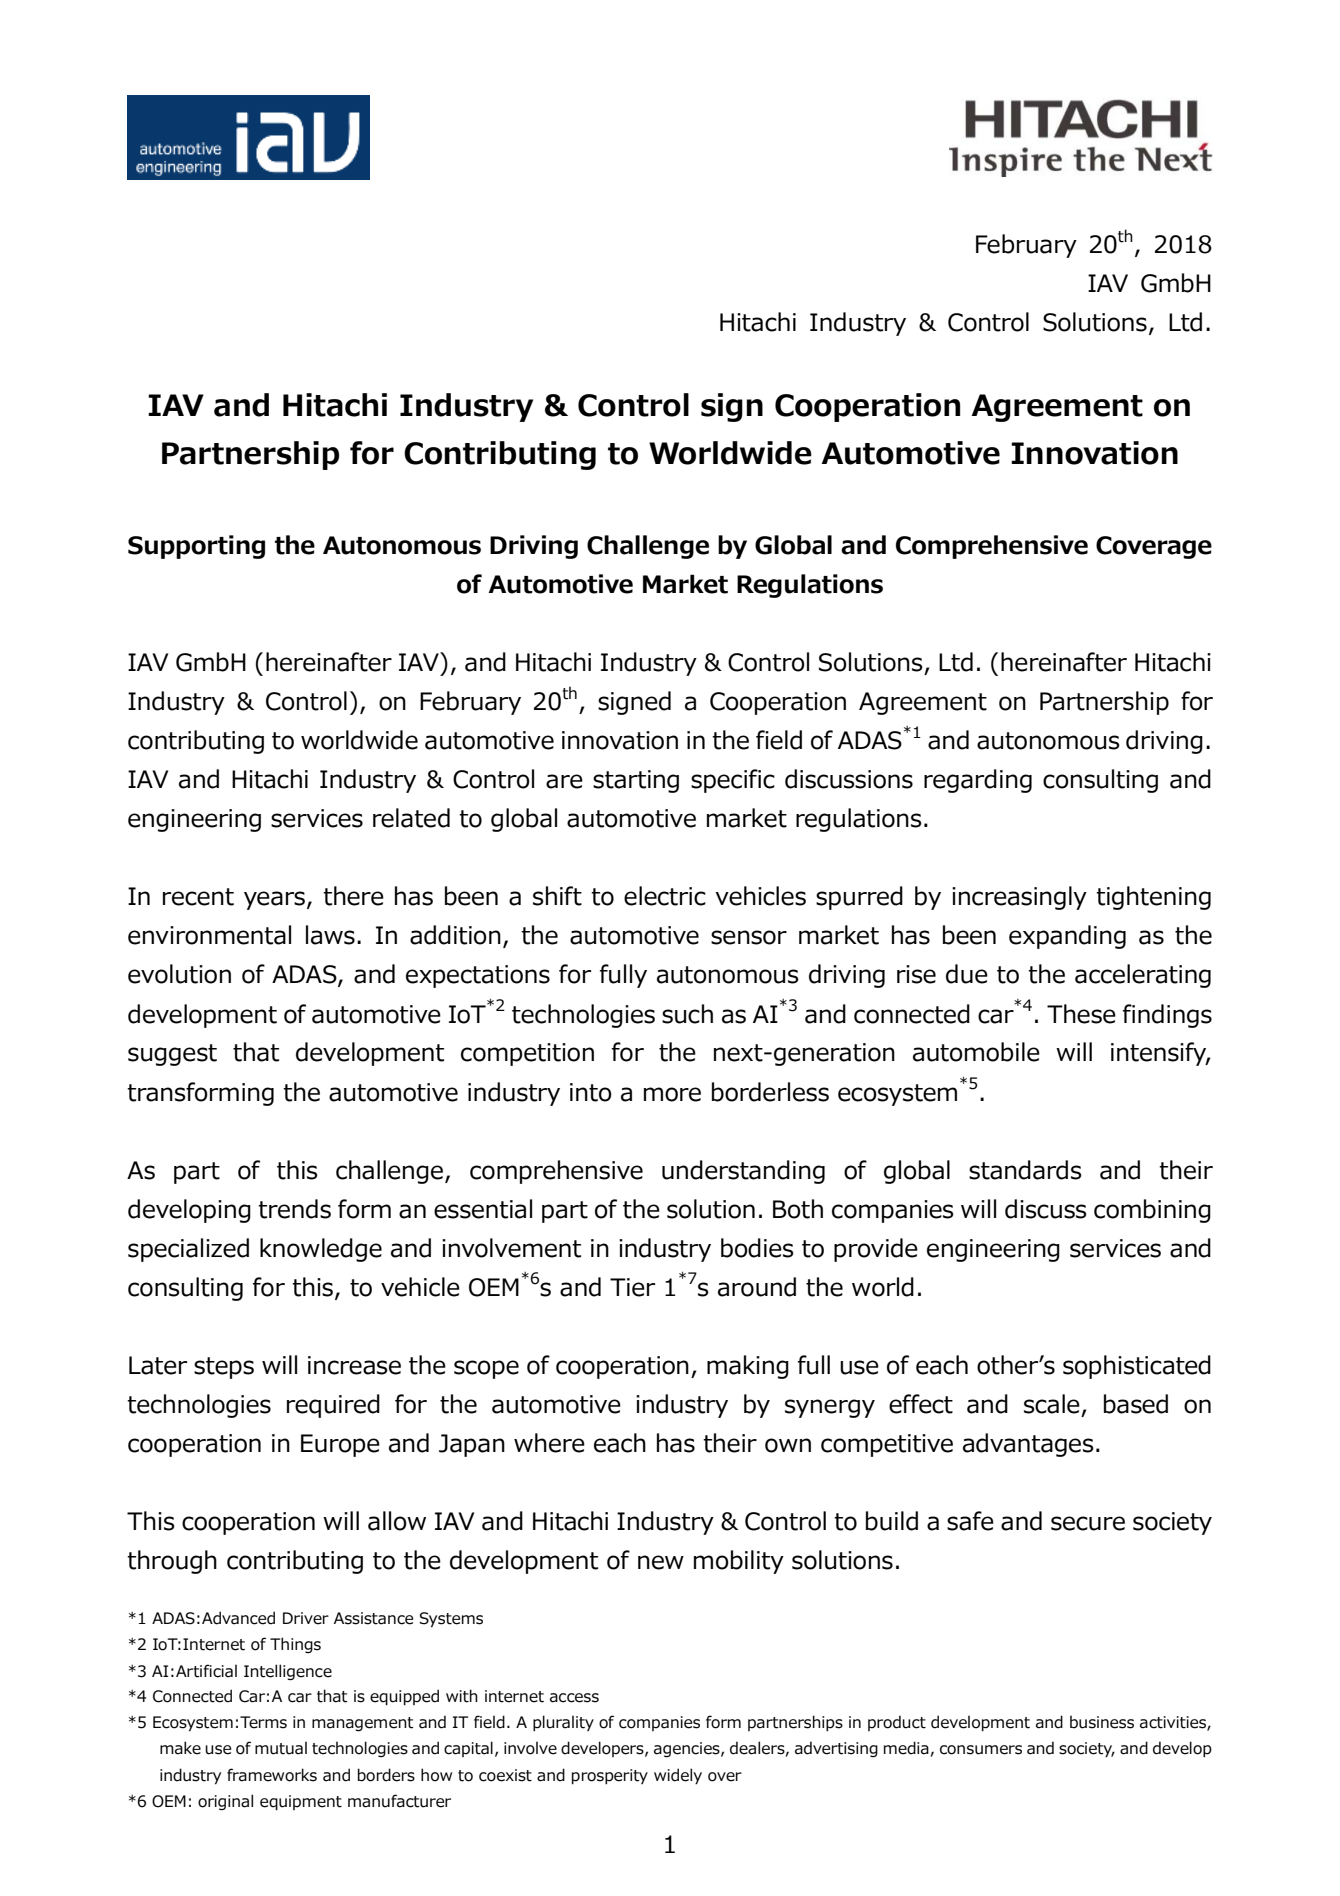 Image resolution: width=1340 pixels, height=1896 pixels. Describe the element at coordinates (981, 1750) in the image. I see `consumers` at that location.
